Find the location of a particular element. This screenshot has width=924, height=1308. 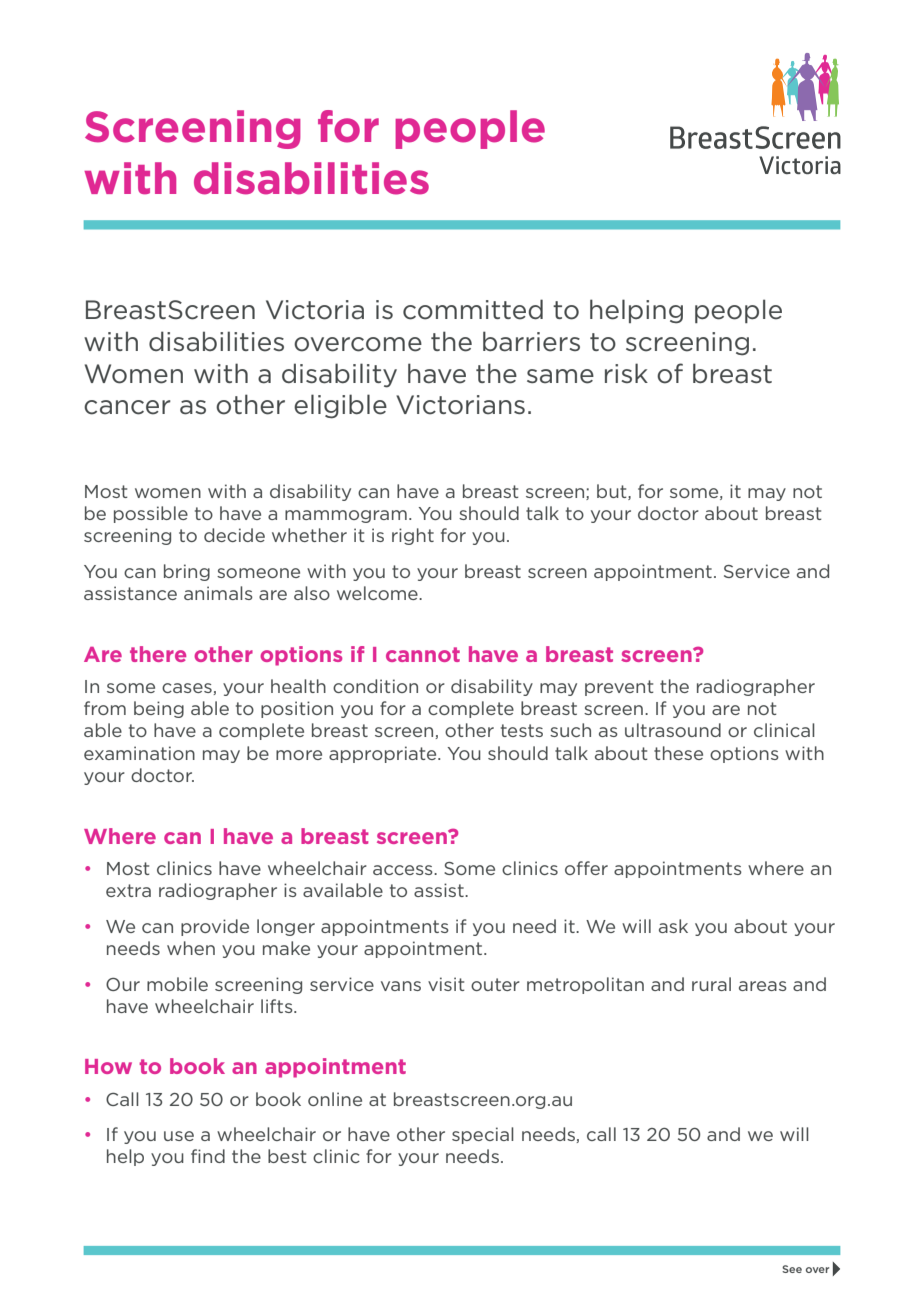

possible is located at coordinates (151, 514).
